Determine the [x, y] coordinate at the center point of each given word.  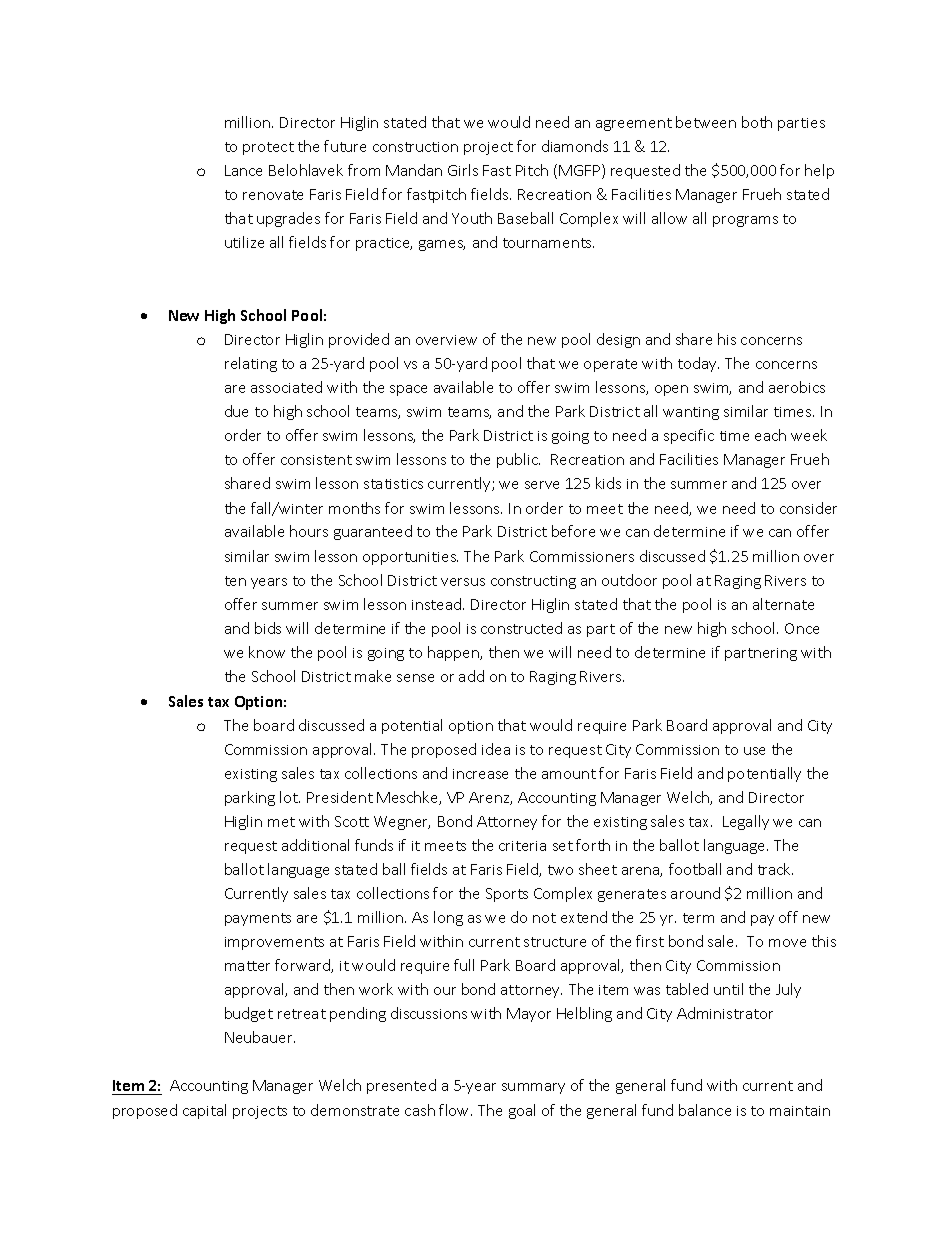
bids [268, 628]
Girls [463, 170]
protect [268, 148]
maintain [800, 1111]
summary [533, 1088]
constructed [521, 628]
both [757, 122]
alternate [783, 604]
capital [204, 1111]
